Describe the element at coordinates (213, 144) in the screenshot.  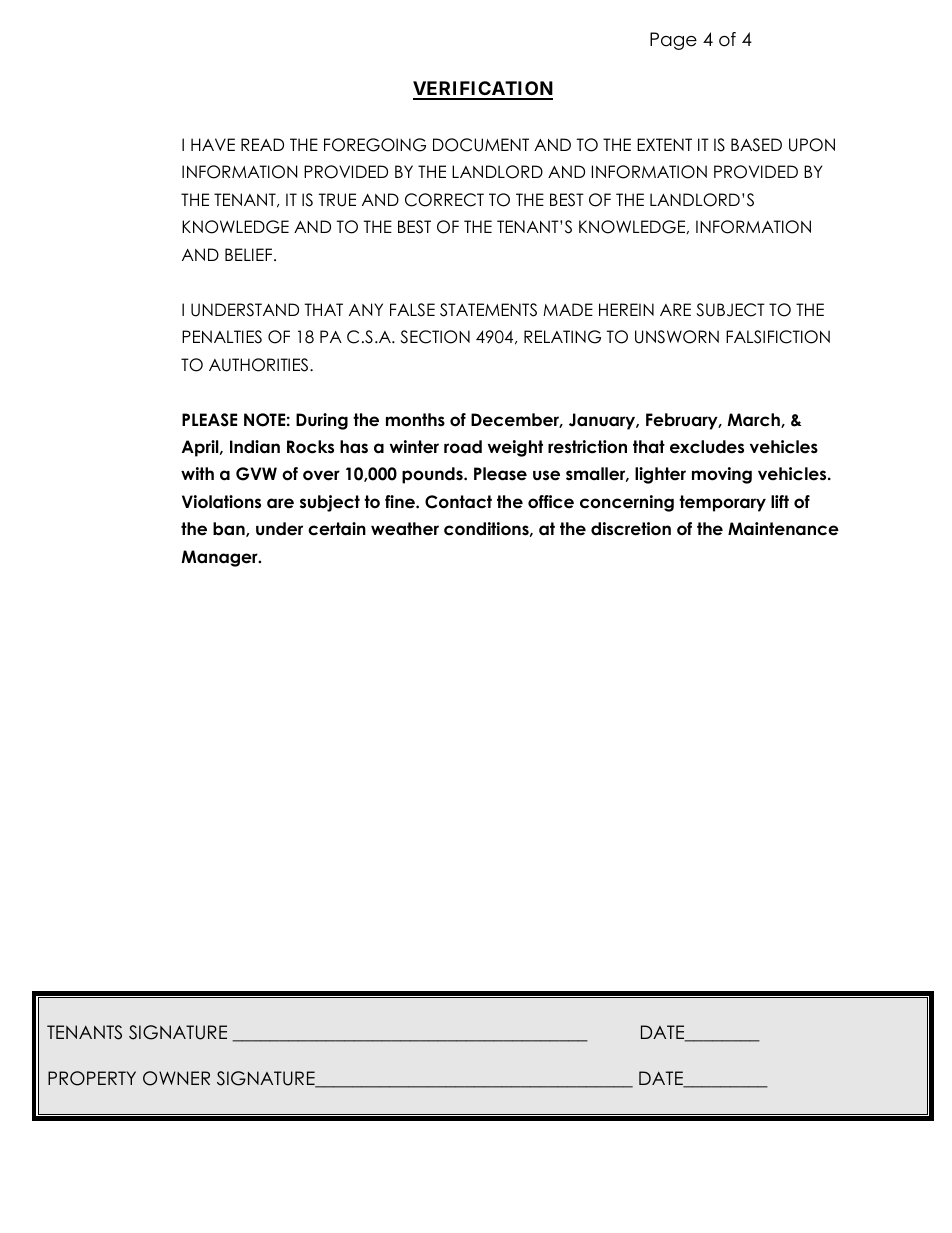
I see `HAVE` at that location.
